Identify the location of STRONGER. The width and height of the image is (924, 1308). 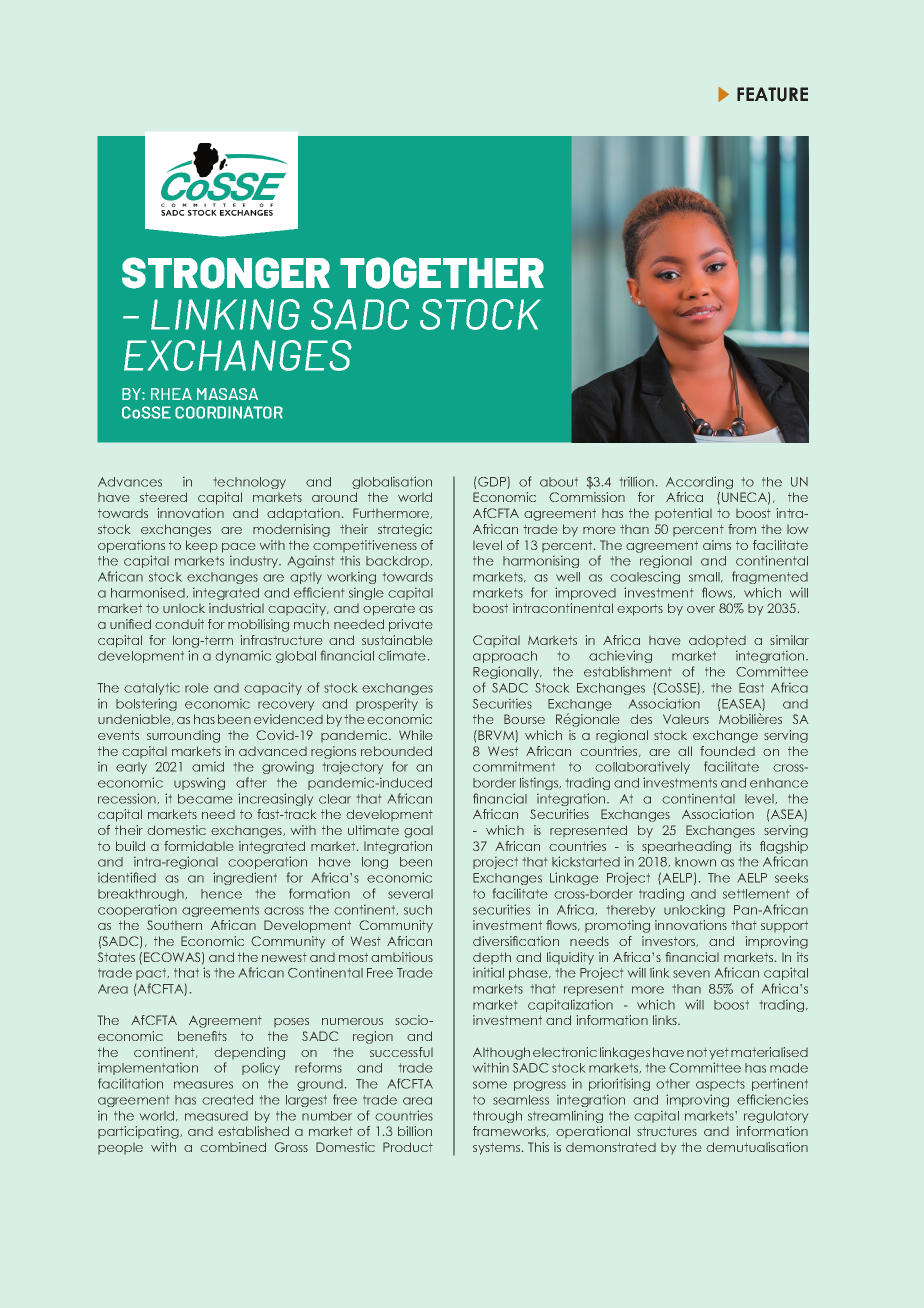
(226, 273).
